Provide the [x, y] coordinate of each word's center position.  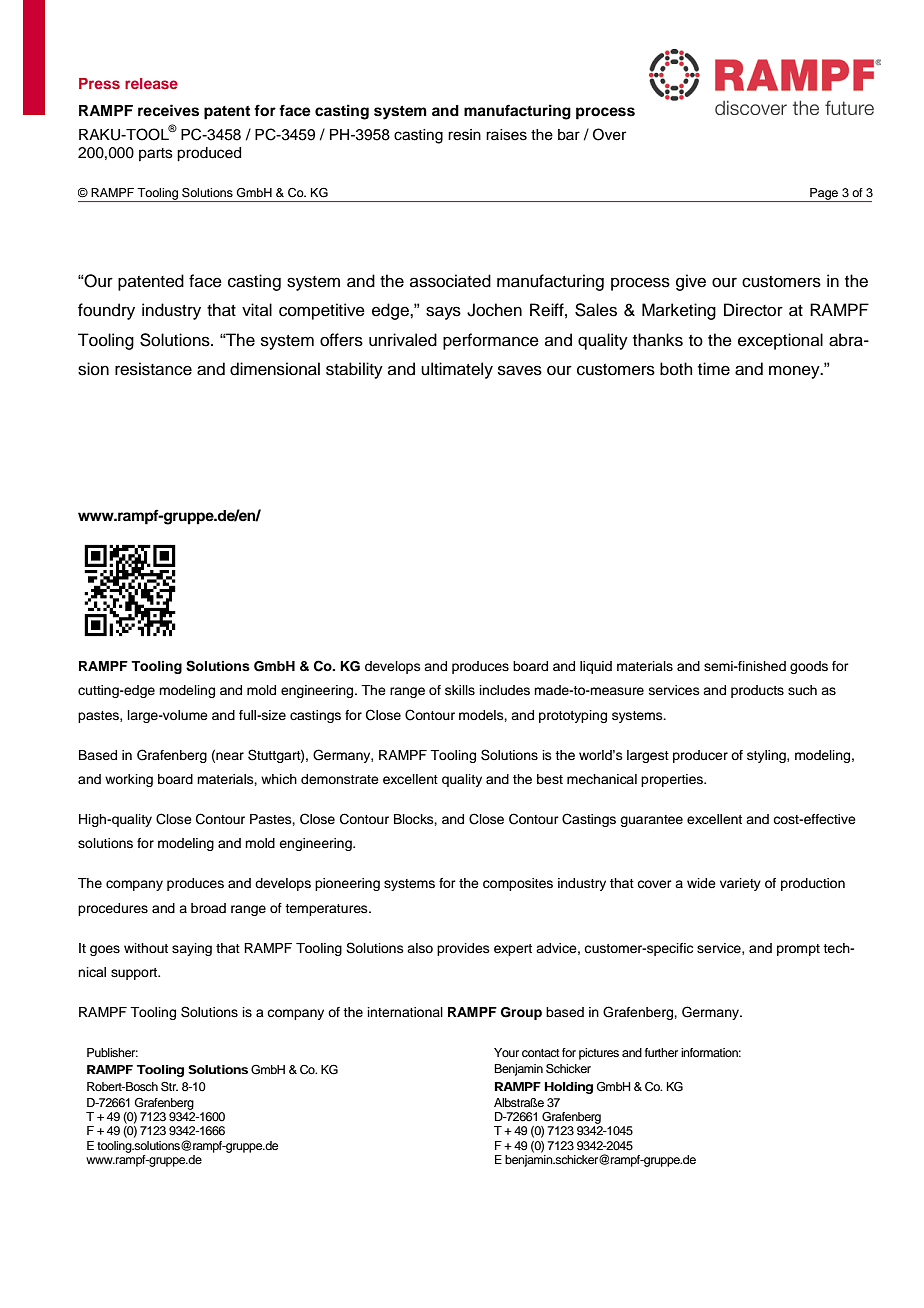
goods [809, 667]
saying [192, 949]
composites [518, 884]
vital [257, 309]
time [714, 369]
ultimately [457, 370]
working [129, 780]
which [279, 779]
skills [460, 690]
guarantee [651, 821]
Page [824, 195]
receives [168, 110]
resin [464, 135]
